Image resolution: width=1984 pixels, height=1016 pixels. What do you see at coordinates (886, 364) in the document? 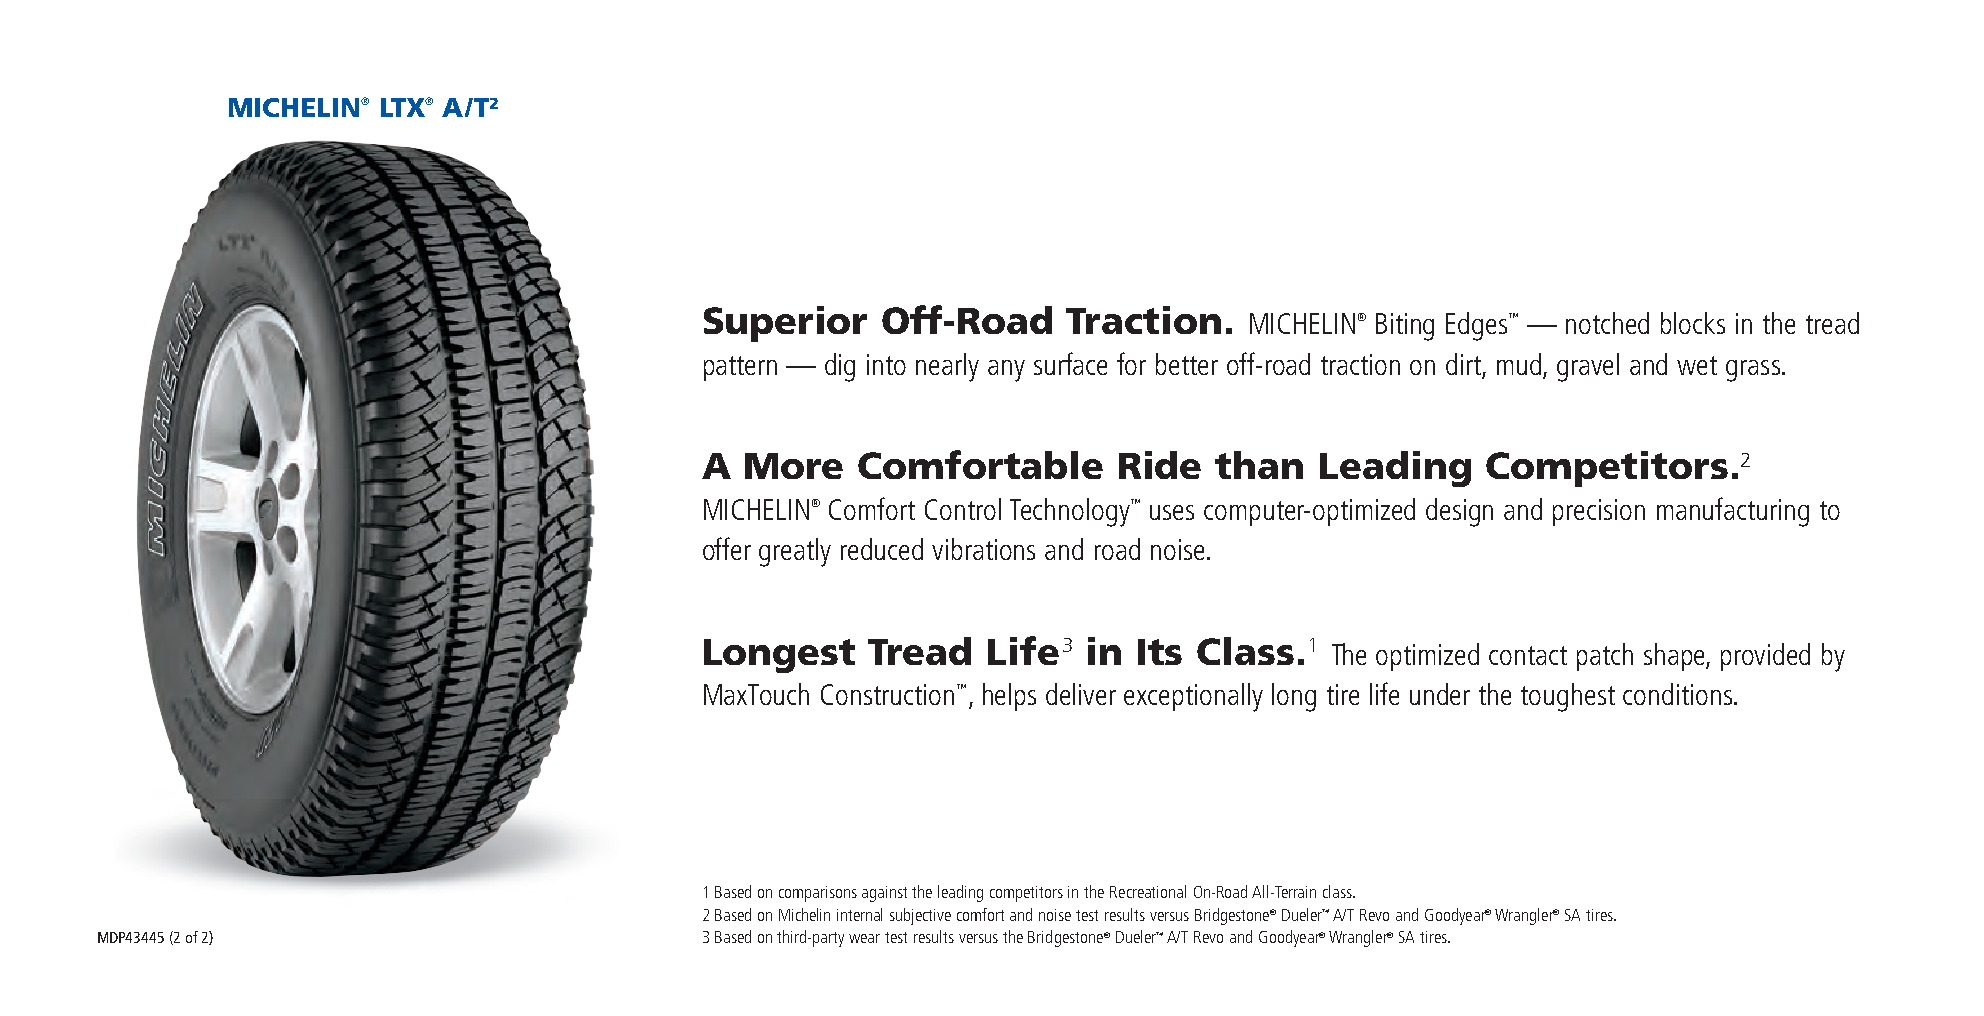
I see `into` at bounding box center [886, 364].
